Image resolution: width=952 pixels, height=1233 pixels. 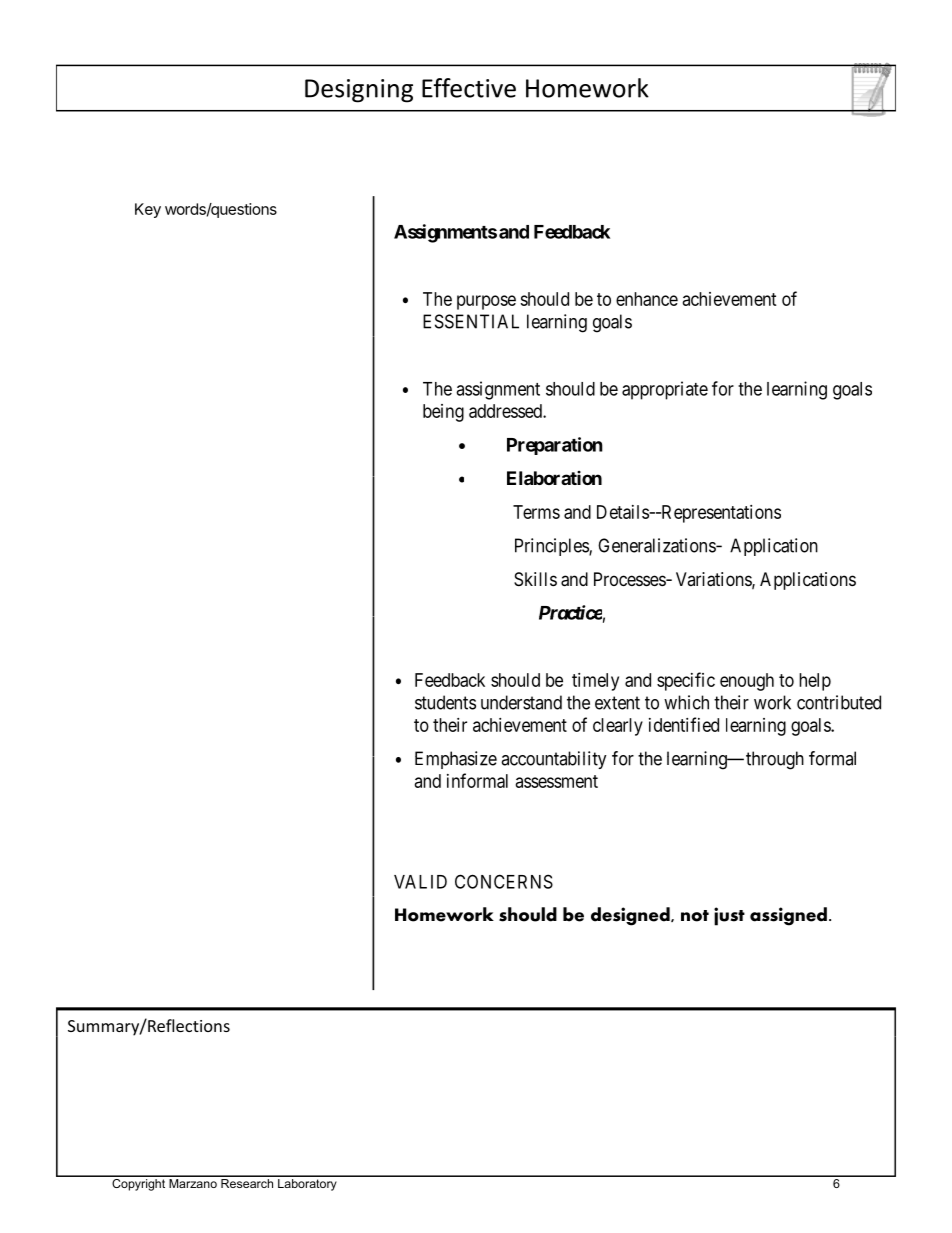 What do you see at coordinates (647, 299) in the document?
I see `enhance` at bounding box center [647, 299].
